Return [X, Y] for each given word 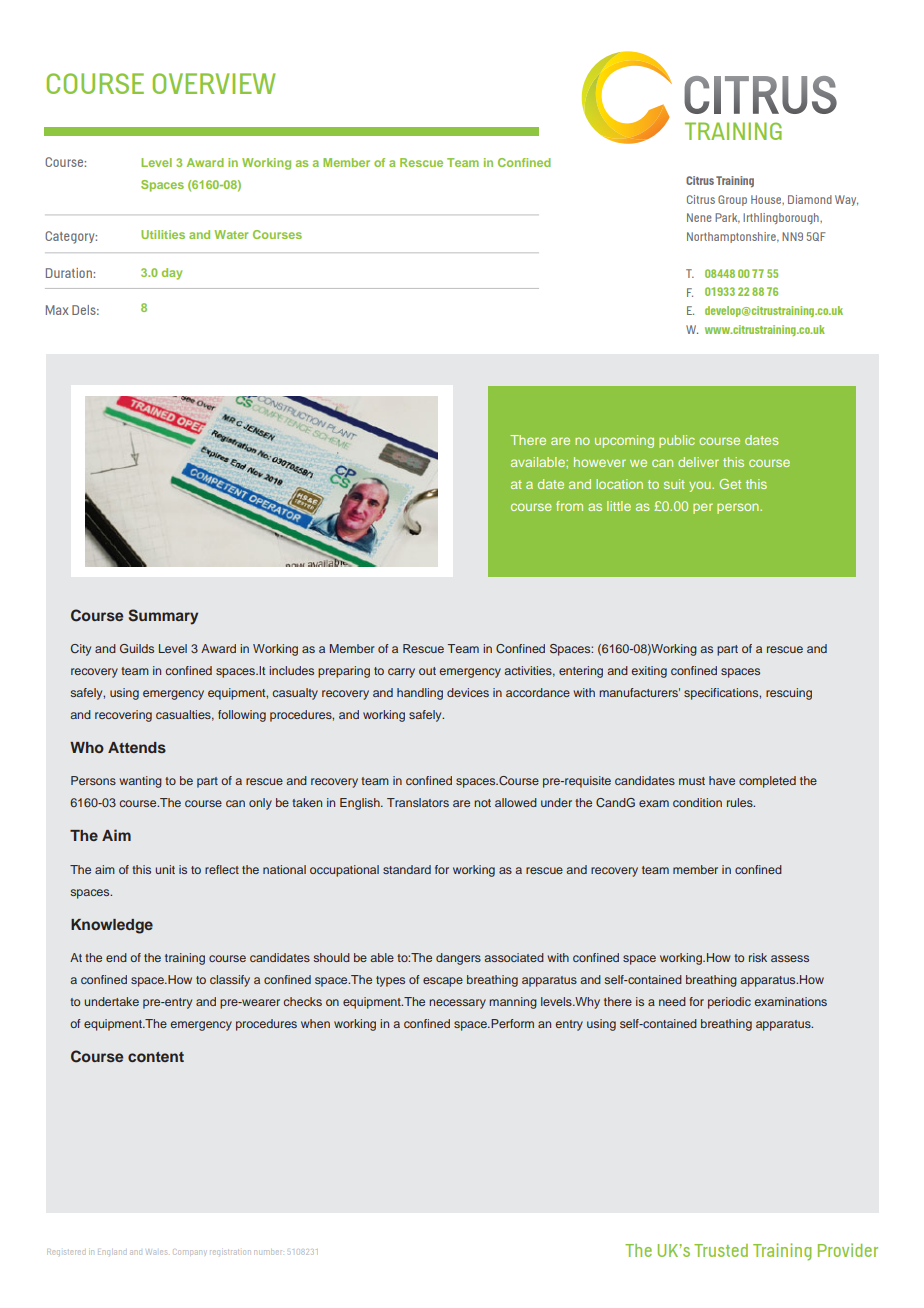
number [268, 1252]
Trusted [721, 1250]
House [767, 199]
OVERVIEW [213, 83]
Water [231, 234]
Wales [157, 1252]
